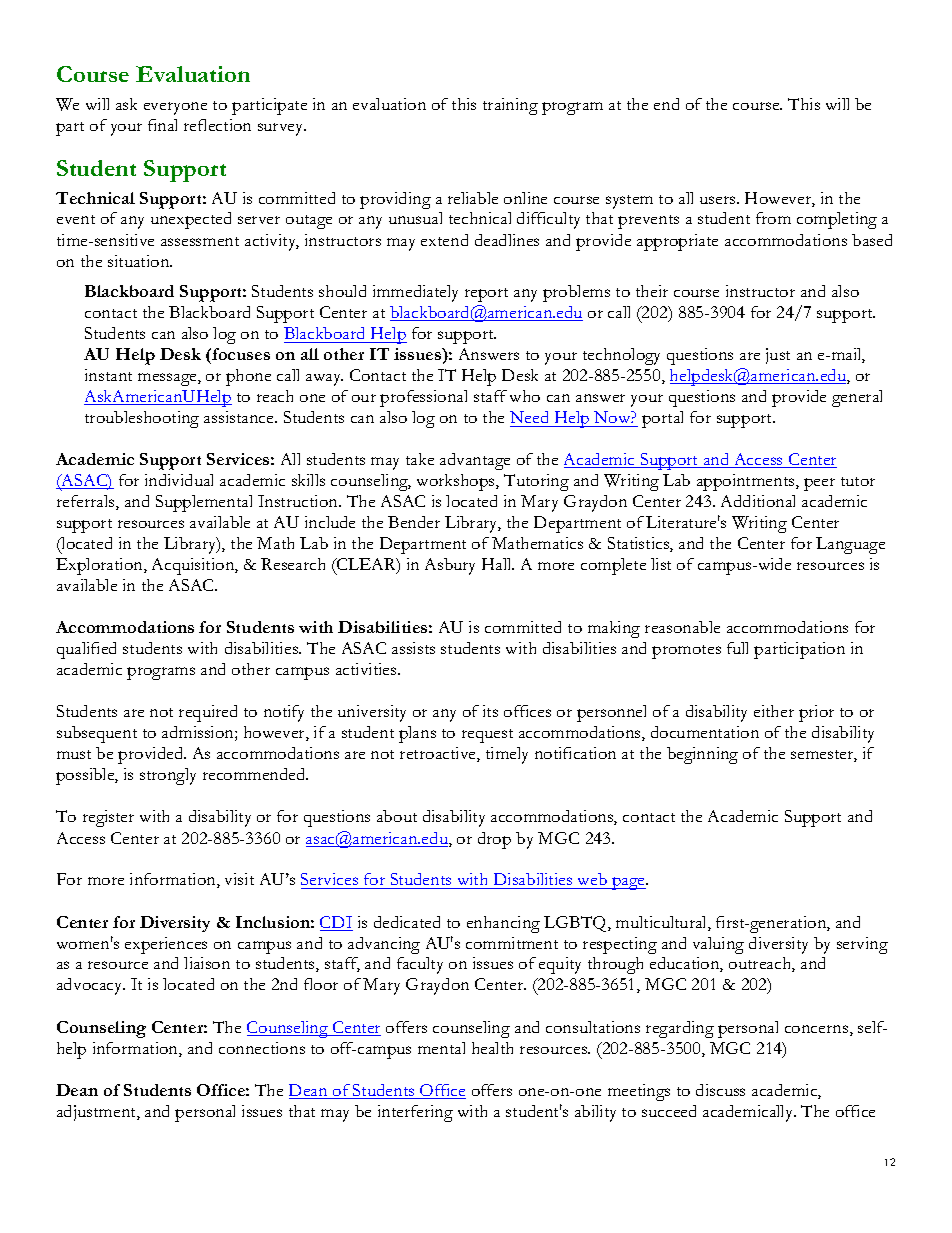  I want to click on connections, so click(262, 1048).
